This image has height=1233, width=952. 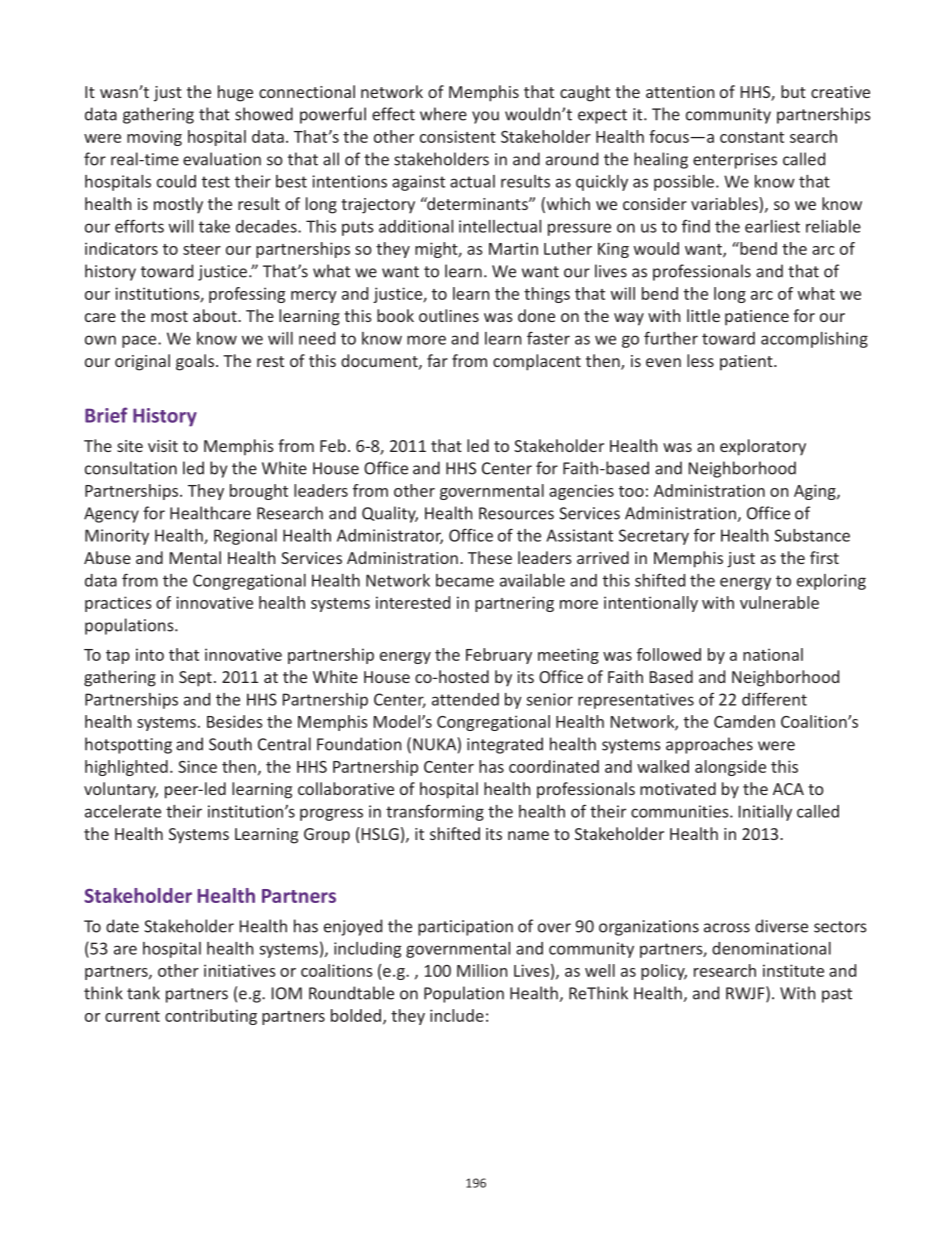 I want to click on you, so click(x=485, y=117).
